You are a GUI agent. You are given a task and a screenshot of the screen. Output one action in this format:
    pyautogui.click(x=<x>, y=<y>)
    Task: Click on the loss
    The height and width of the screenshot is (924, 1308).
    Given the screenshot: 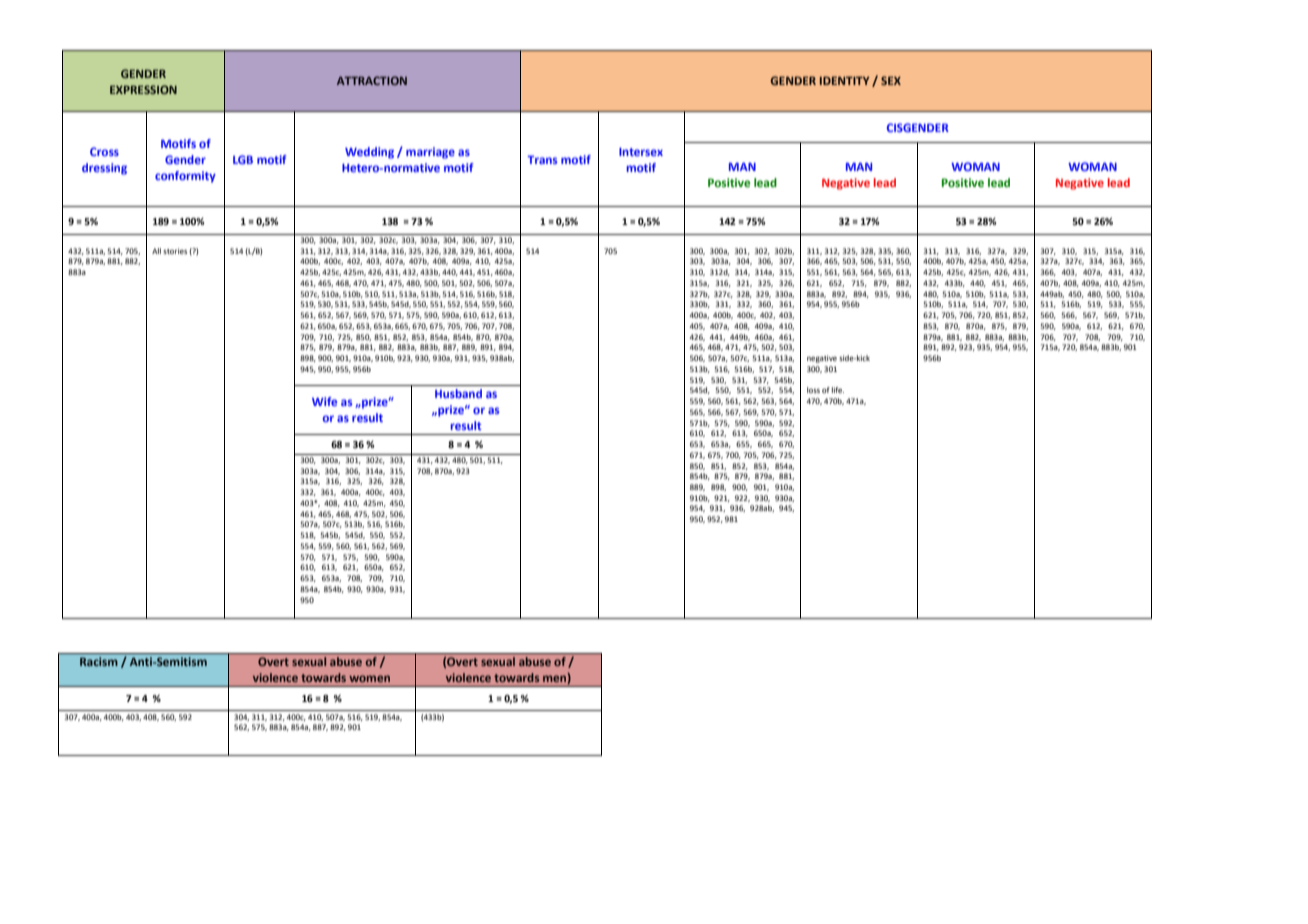 What is the action you would take?
    pyautogui.click(x=813, y=390)
